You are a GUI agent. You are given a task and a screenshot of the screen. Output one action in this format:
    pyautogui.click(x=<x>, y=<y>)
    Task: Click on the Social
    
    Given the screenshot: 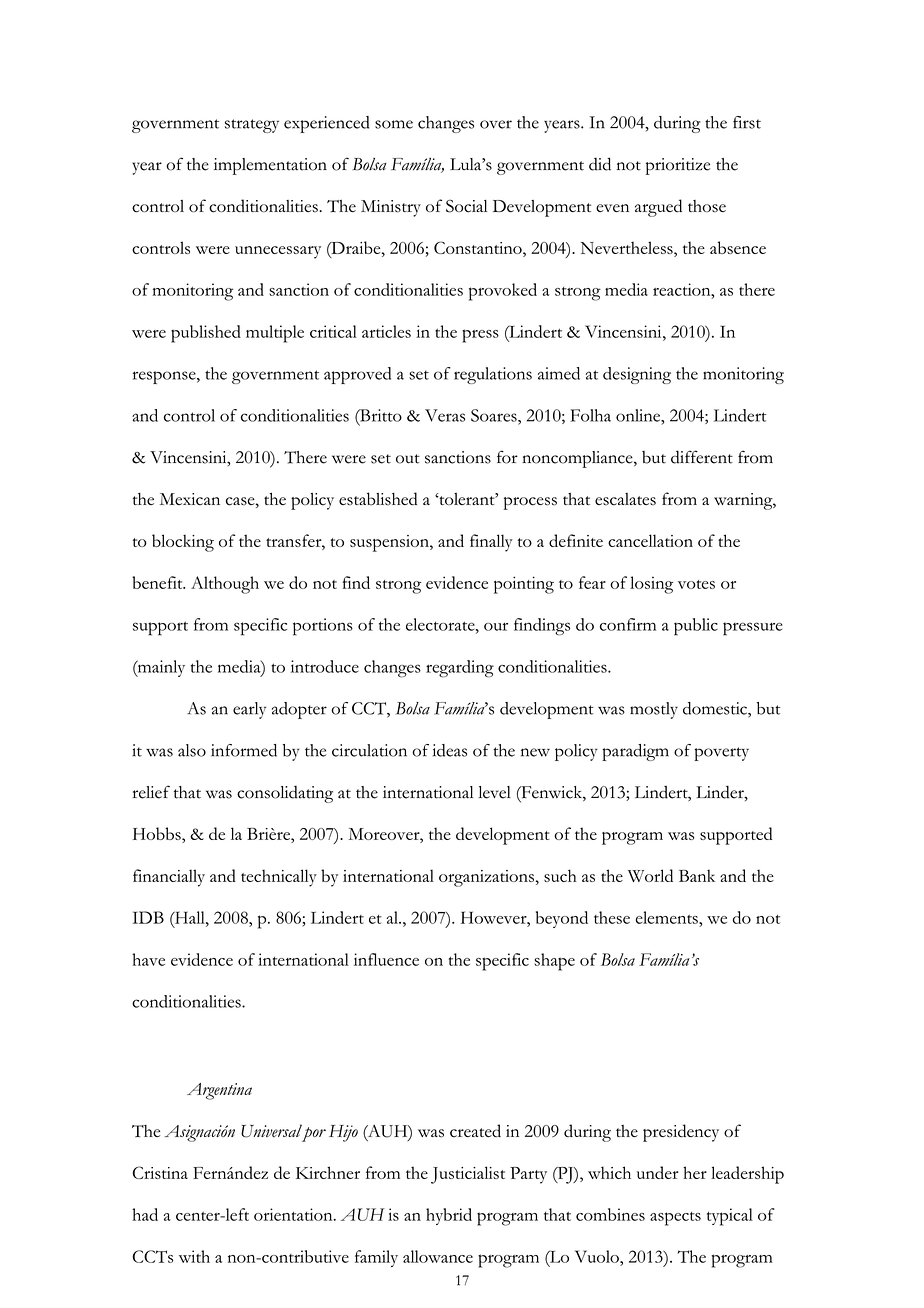 What is the action you would take?
    pyautogui.click(x=466, y=206)
